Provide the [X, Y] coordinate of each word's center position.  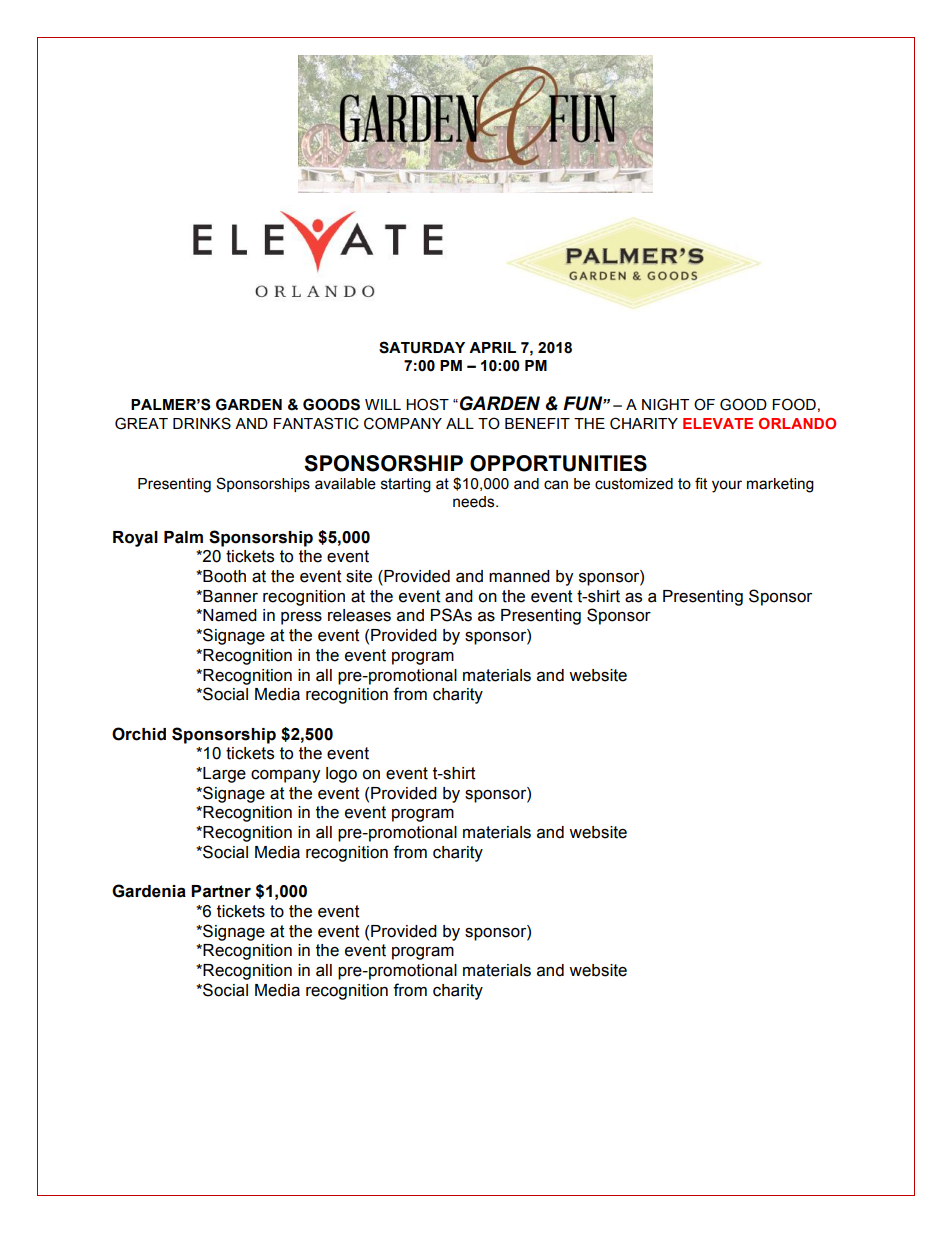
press [301, 618]
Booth [223, 576]
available [345, 484]
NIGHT [665, 404]
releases [359, 615]
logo [341, 775]
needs [475, 502]
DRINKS [202, 423]
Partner [221, 891]
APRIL [492, 347]
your [727, 486]
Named [229, 615]
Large [223, 775]
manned [519, 576]
